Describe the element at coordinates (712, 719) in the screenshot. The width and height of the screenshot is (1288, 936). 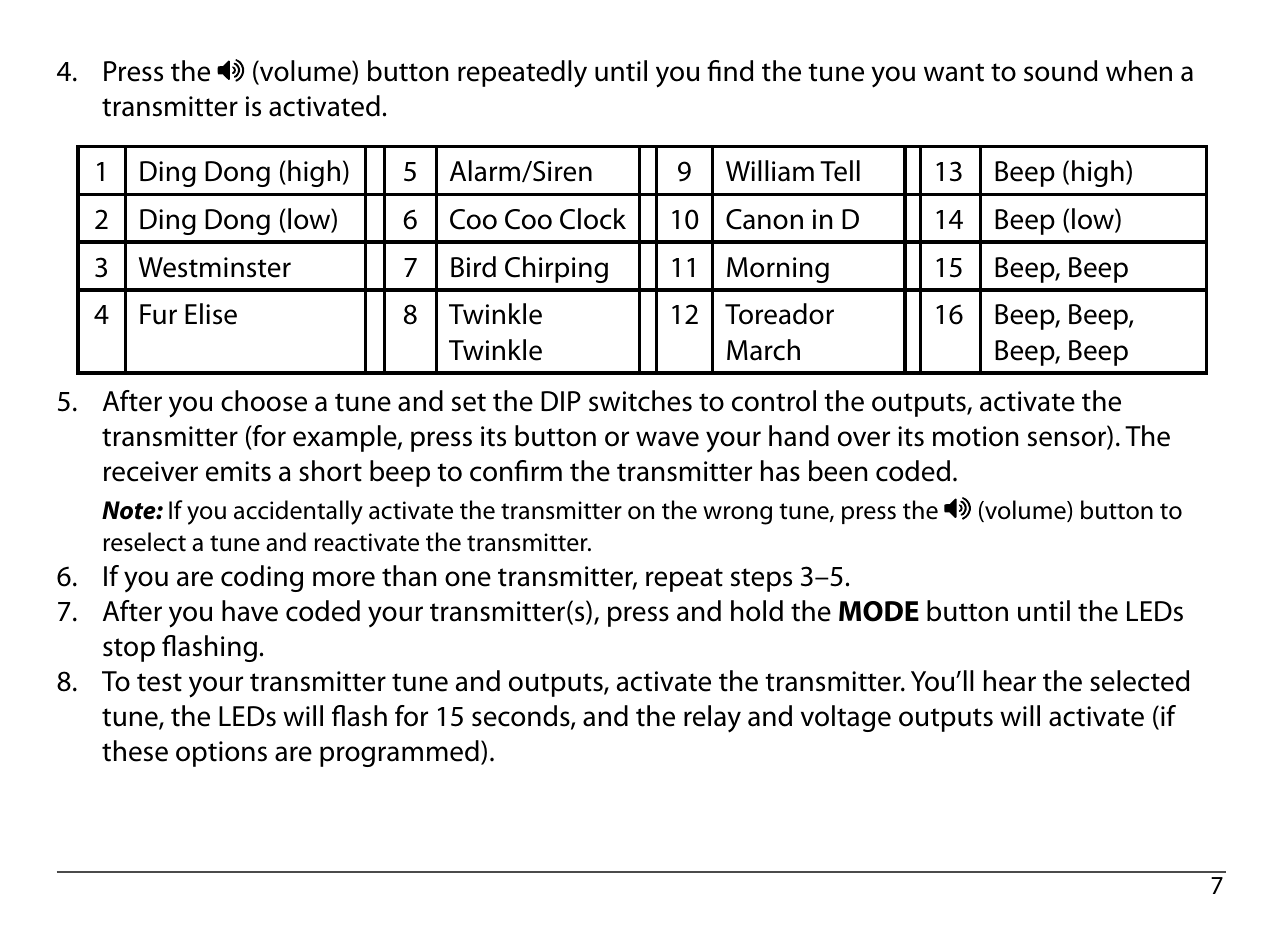
I see `relay` at that location.
